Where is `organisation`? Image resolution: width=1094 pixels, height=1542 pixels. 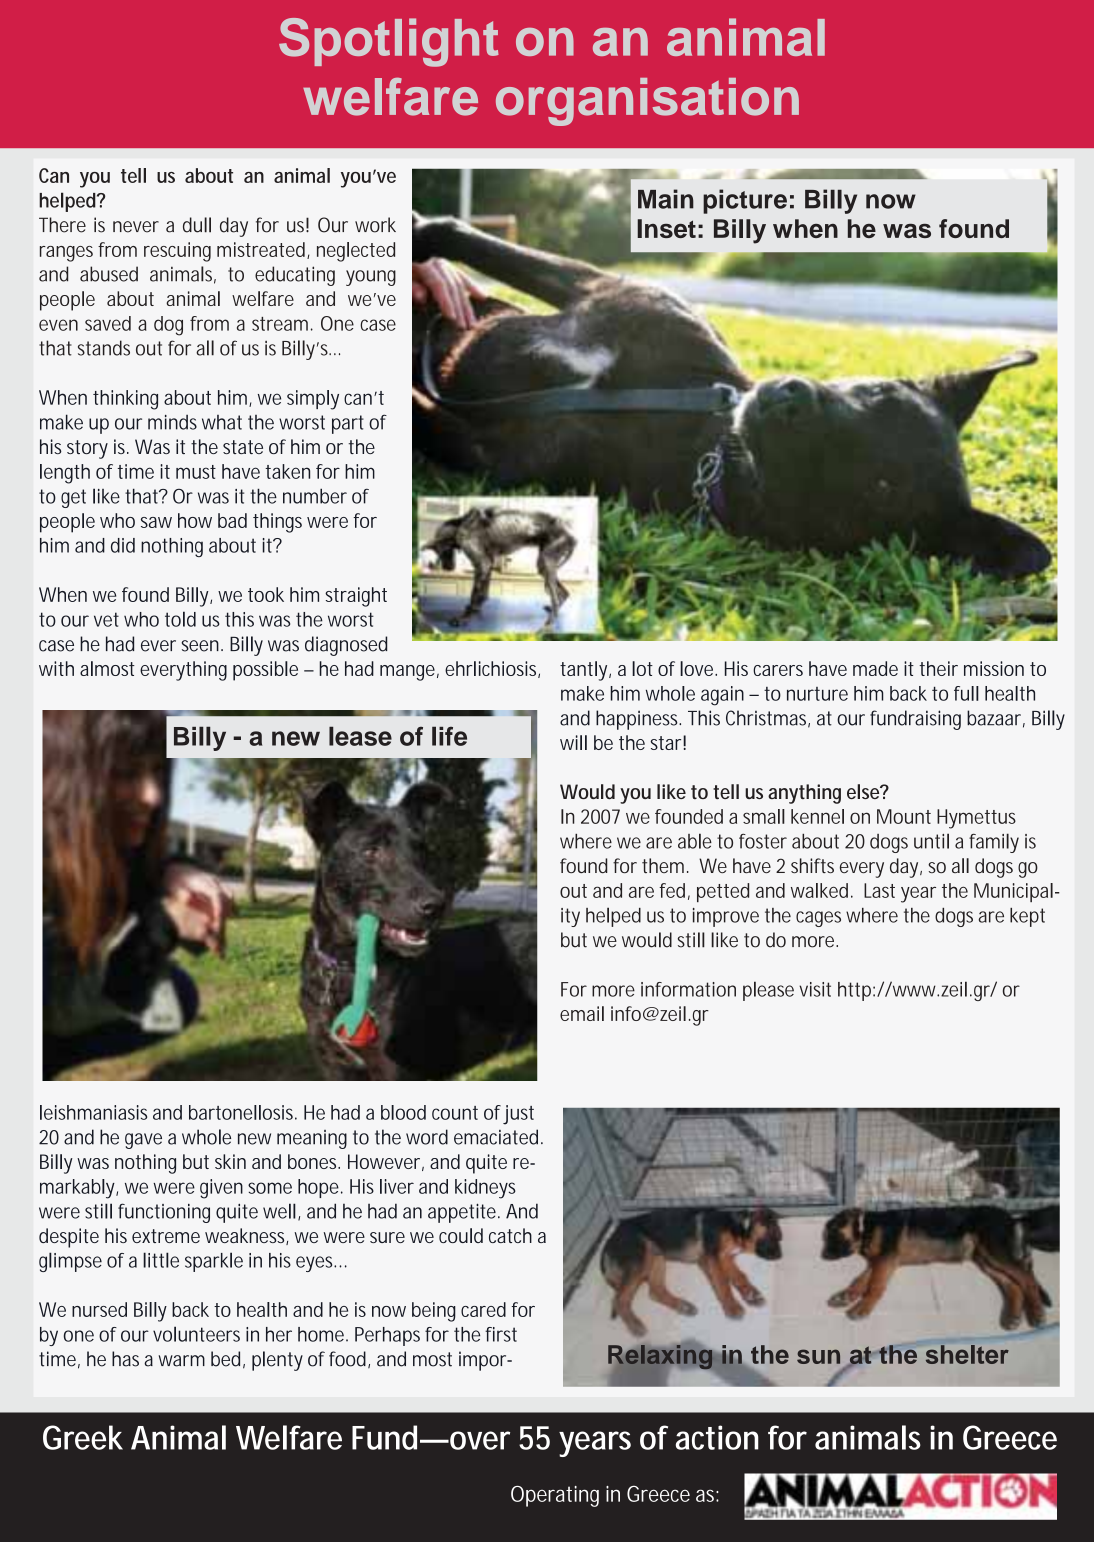
organisation is located at coordinates (647, 102).
